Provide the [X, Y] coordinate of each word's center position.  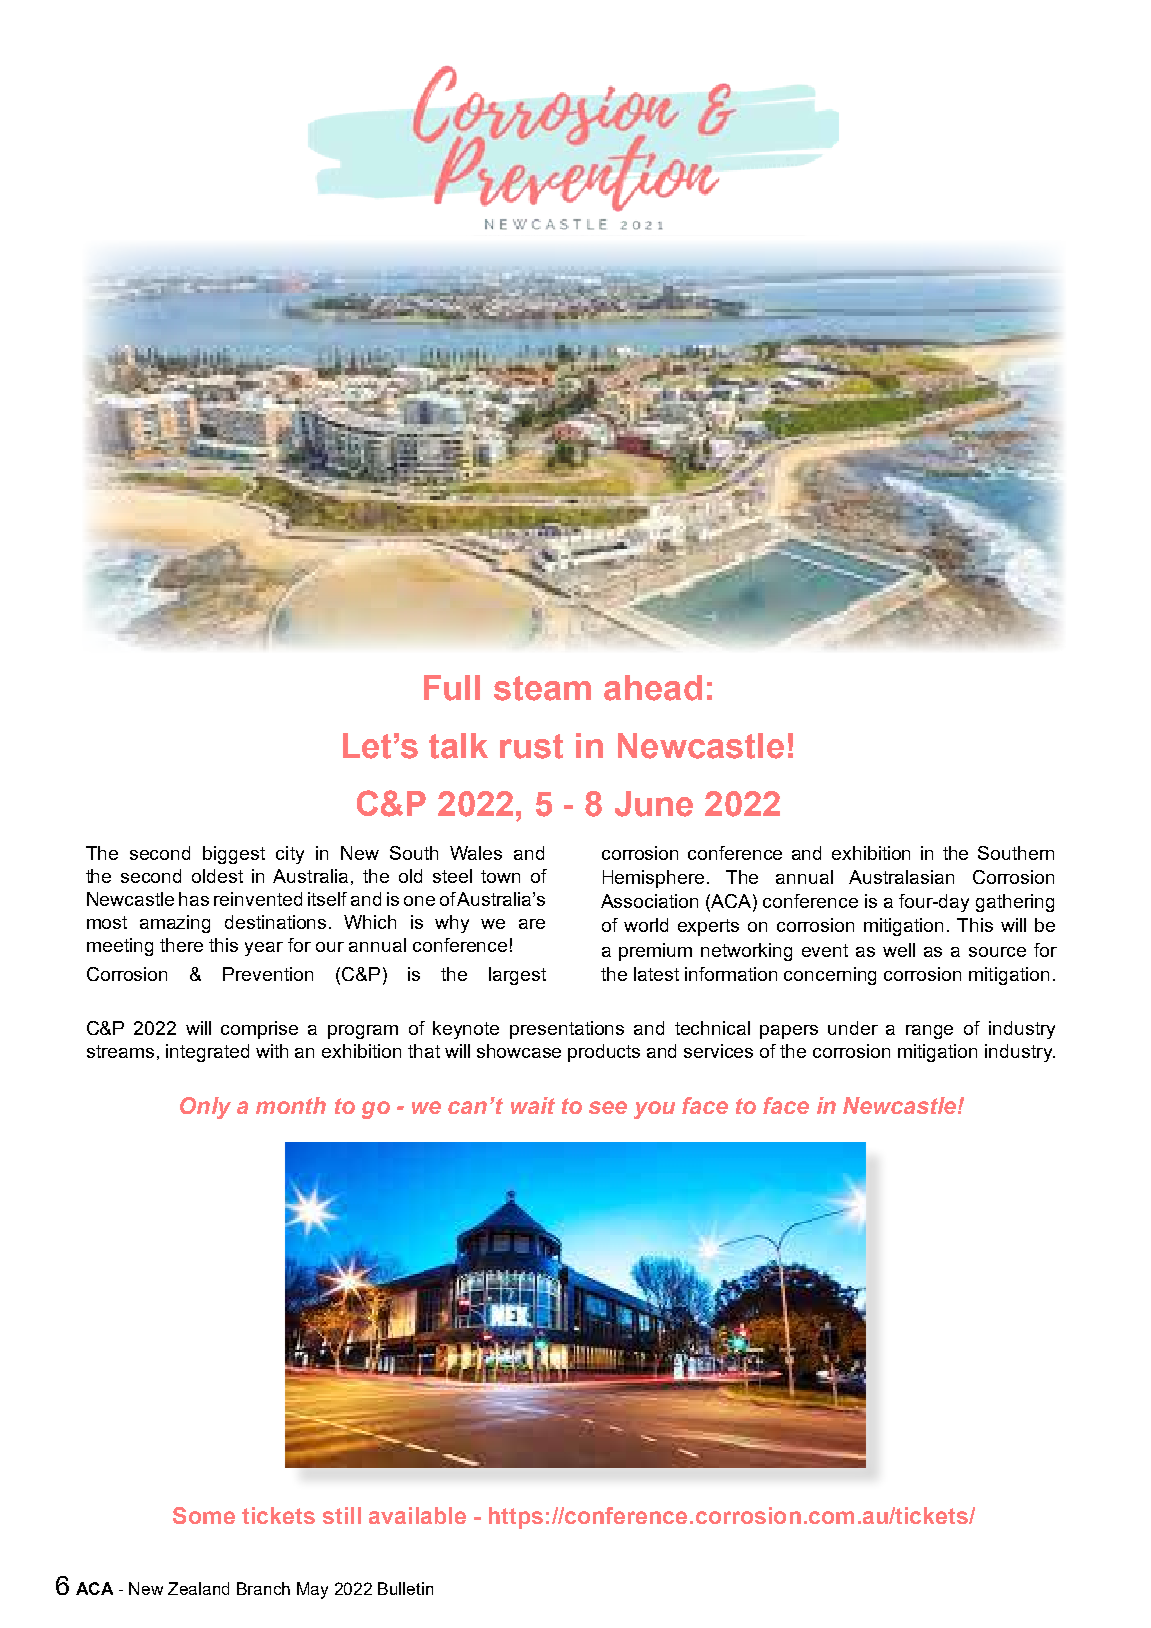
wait [533, 1105]
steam [542, 688]
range [929, 1032]
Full [452, 688]
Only [205, 1108]
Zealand [198, 1588]
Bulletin [405, 1588]
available [417, 1515]
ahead [653, 688]
